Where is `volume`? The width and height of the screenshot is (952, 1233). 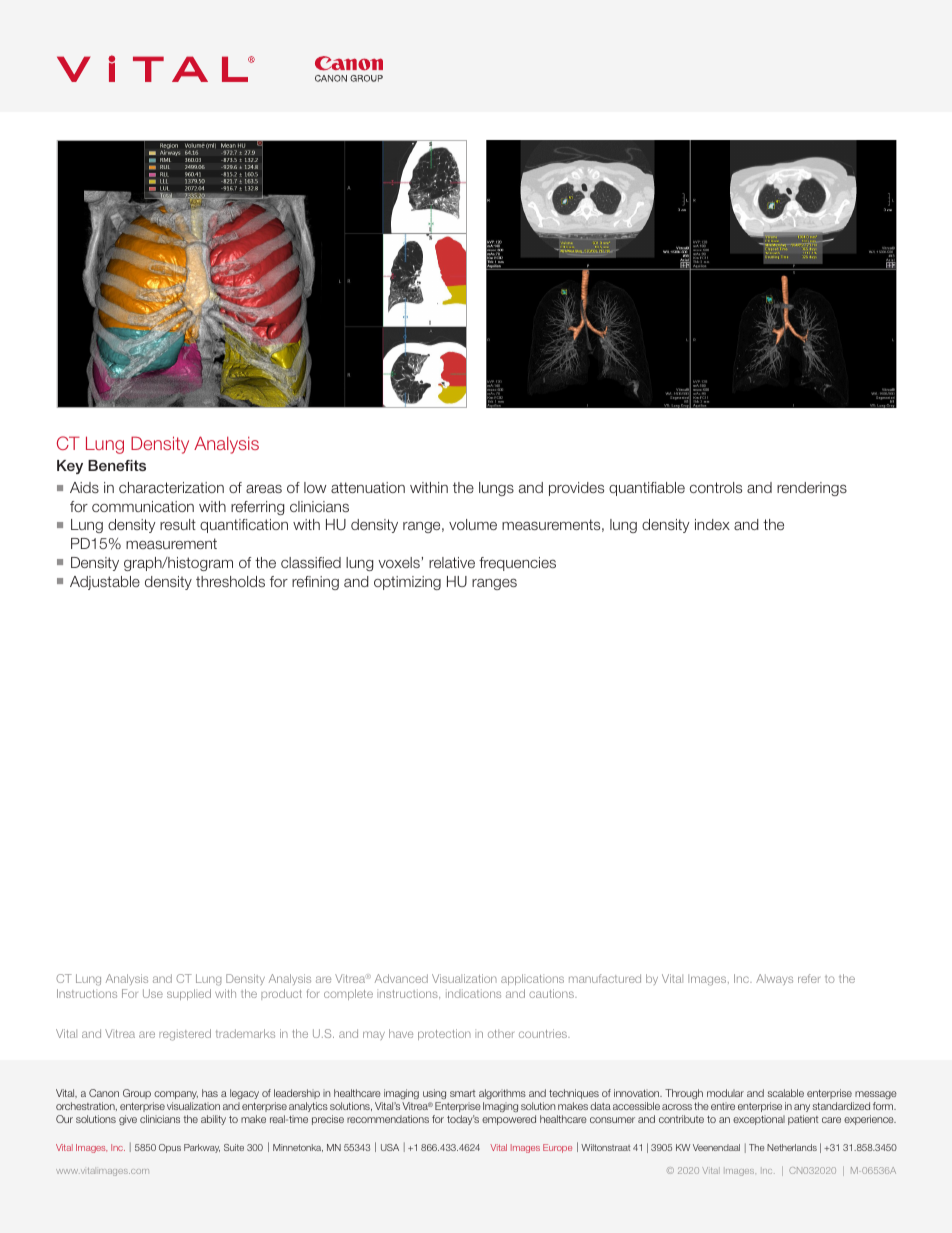
volume is located at coordinates (473, 524).
